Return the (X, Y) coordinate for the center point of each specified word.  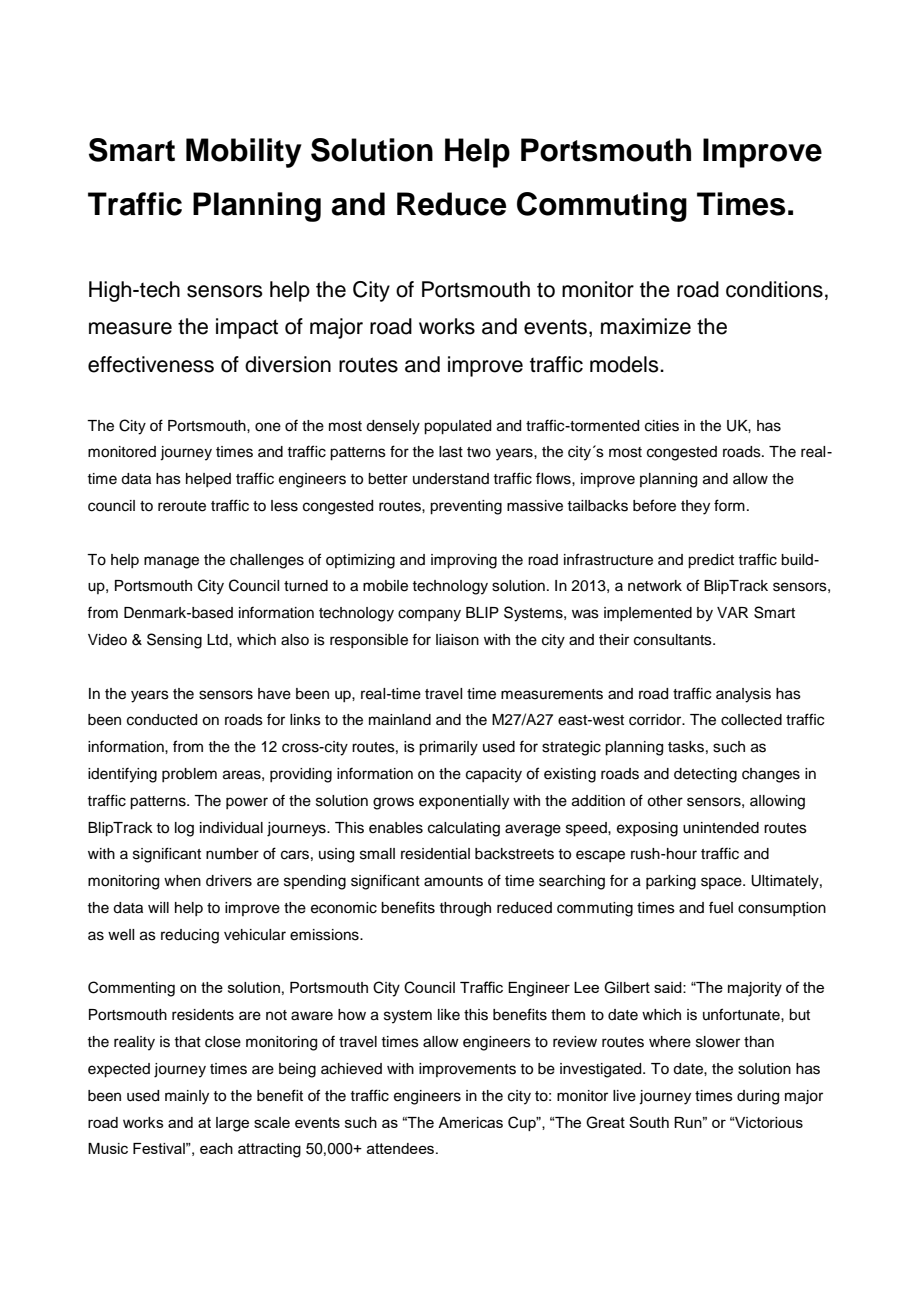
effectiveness (151, 364)
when (182, 881)
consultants (674, 640)
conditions (774, 289)
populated (457, 427)
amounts (453, 881)
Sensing (174, 641)
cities (662, 426)
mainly (187, 1097)
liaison (457, 640)
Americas (470, 1122)
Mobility (244, 153)
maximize (646, 326)
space (722, 883)
